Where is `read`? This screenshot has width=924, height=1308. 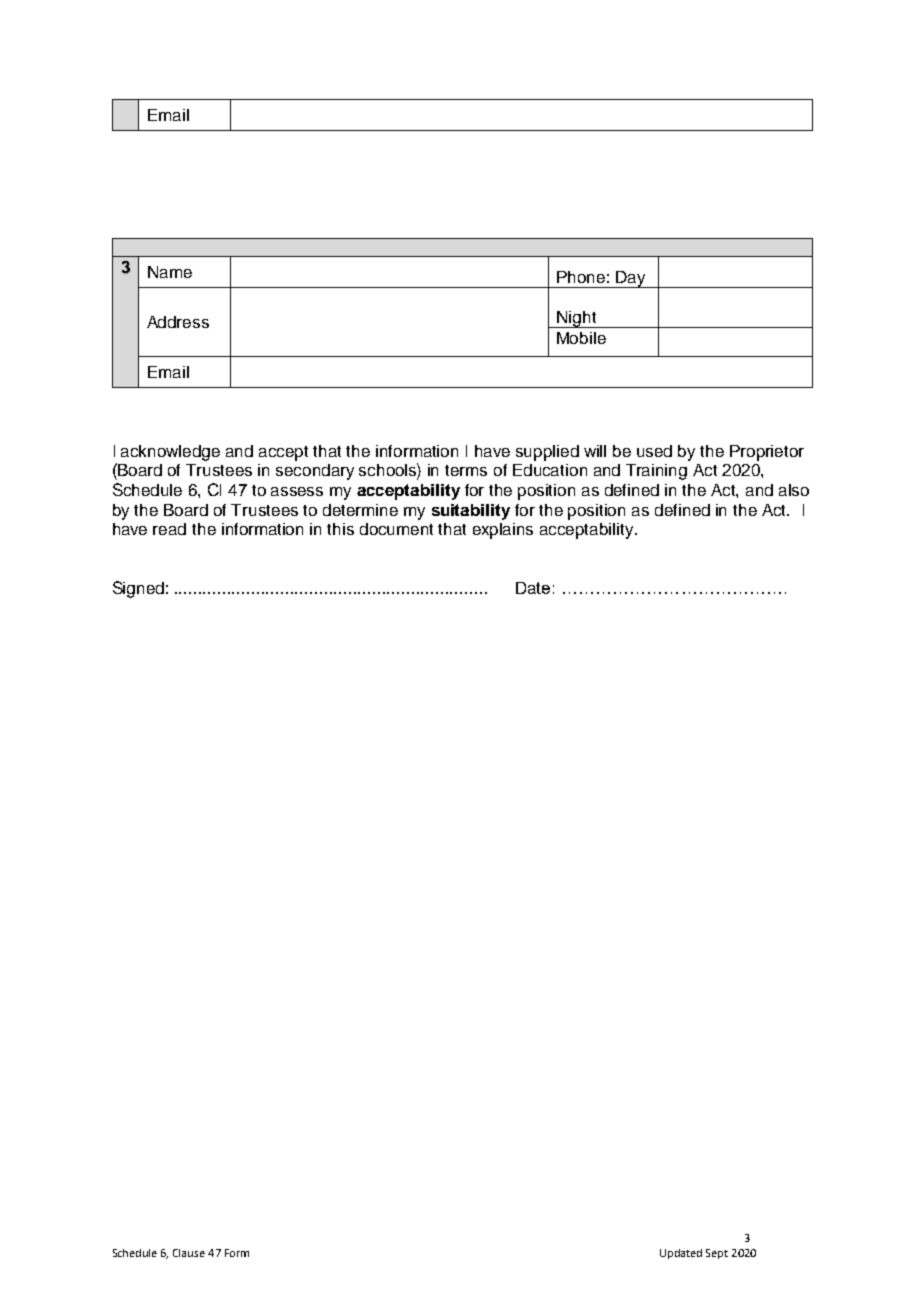
read is located at coordinates (169, 529).
